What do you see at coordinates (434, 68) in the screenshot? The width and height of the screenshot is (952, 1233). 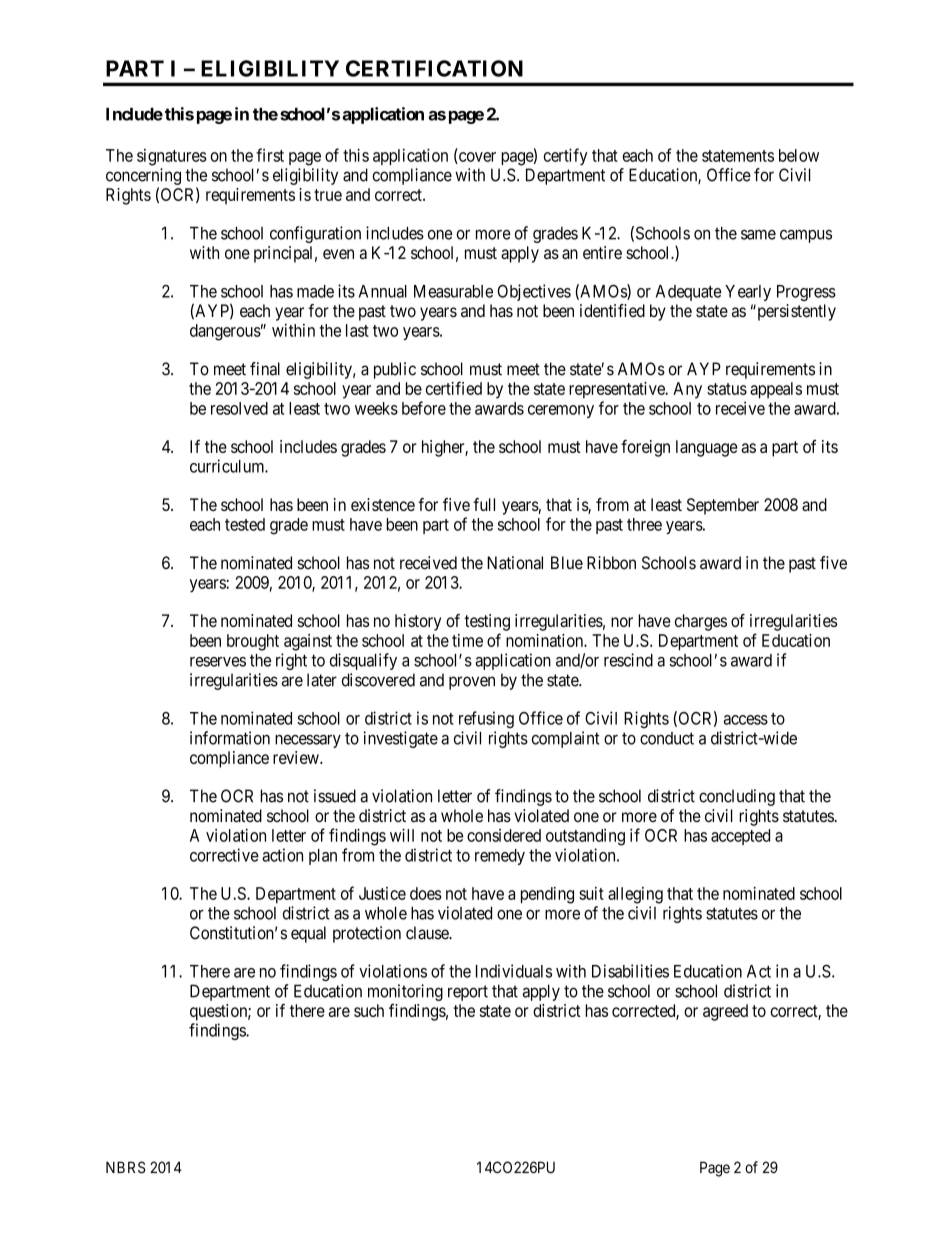 I see `CERTIFICATION` at bounding box center [434, 68].
